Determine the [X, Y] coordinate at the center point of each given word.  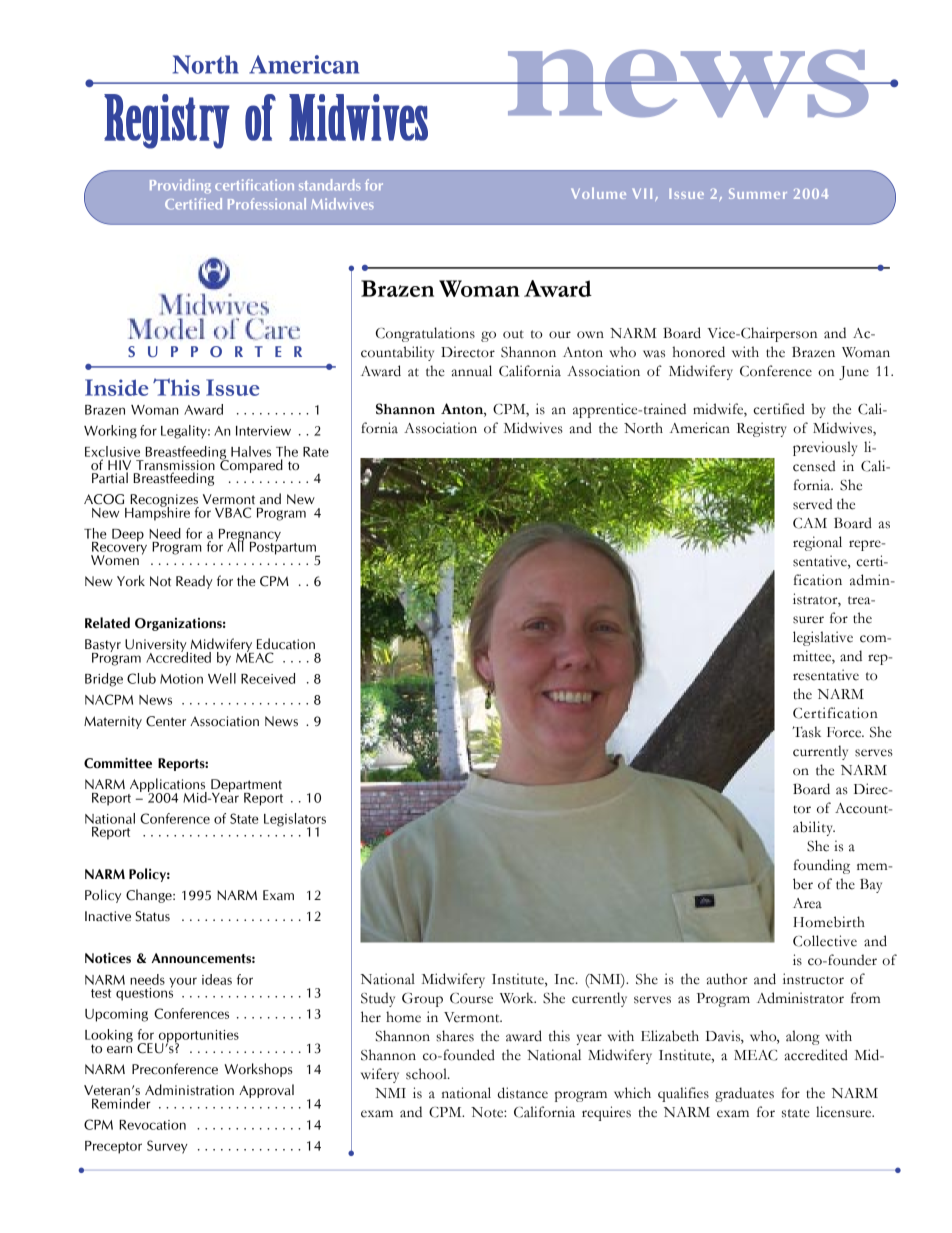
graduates [744, 1094]
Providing [180, 186]
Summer [758, 193]
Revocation [152, 1125]
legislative [823, 638]
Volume [598, 193]
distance [523, 1093]
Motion [181, 679]
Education [286, 644]
